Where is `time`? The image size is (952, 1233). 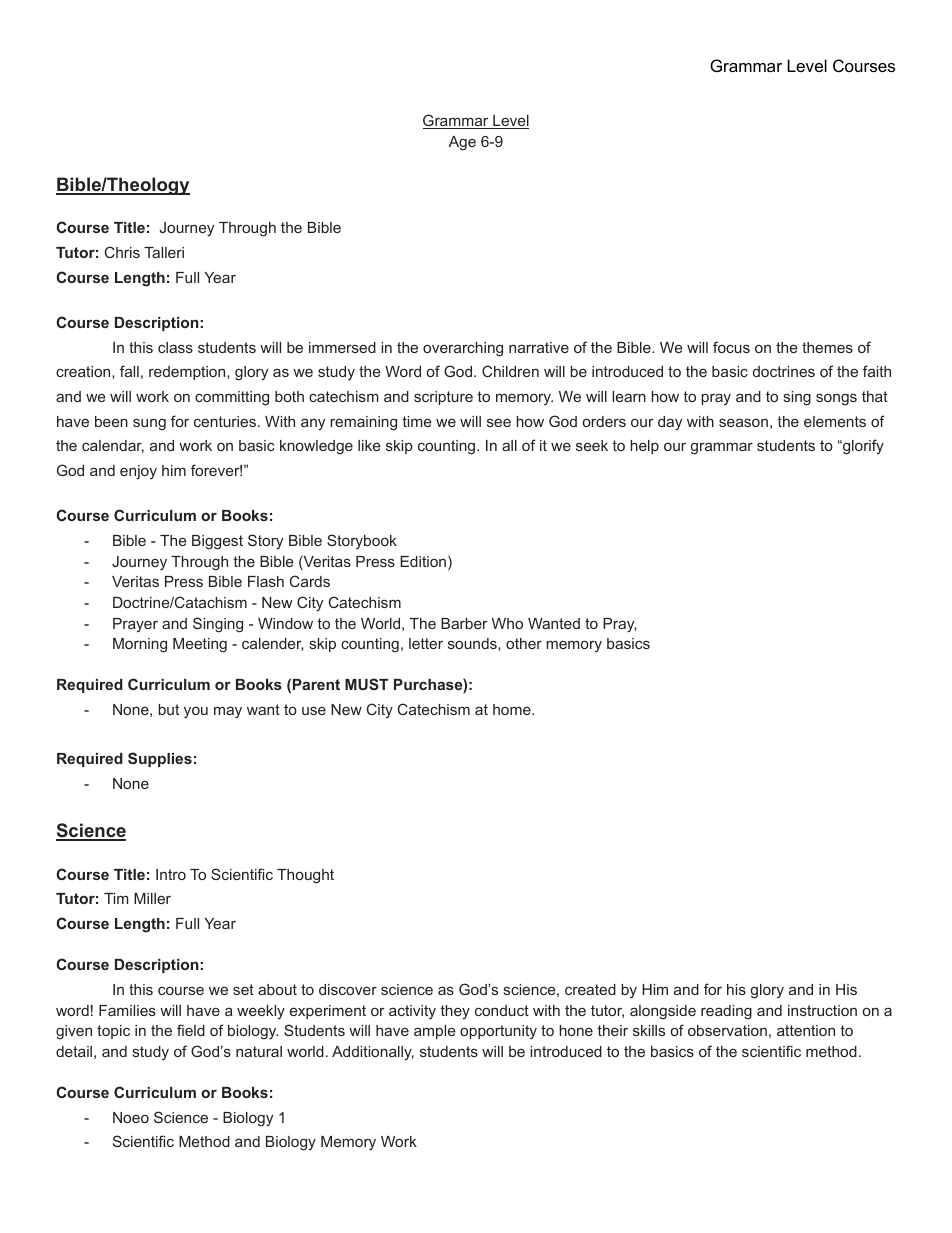 time is located at coordinates (416, 421).
